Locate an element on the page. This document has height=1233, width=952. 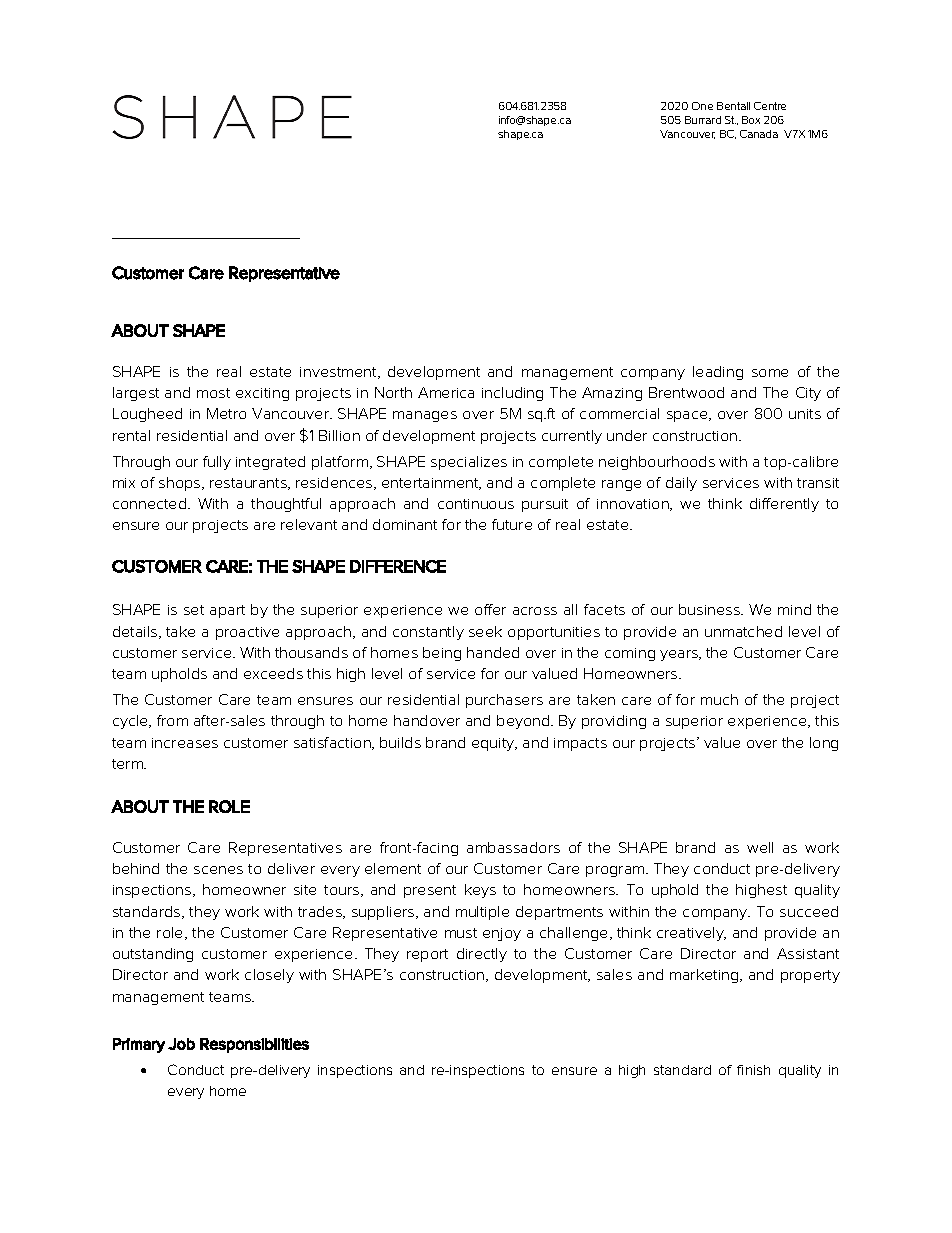
business is located at coordinates (710, 609).
